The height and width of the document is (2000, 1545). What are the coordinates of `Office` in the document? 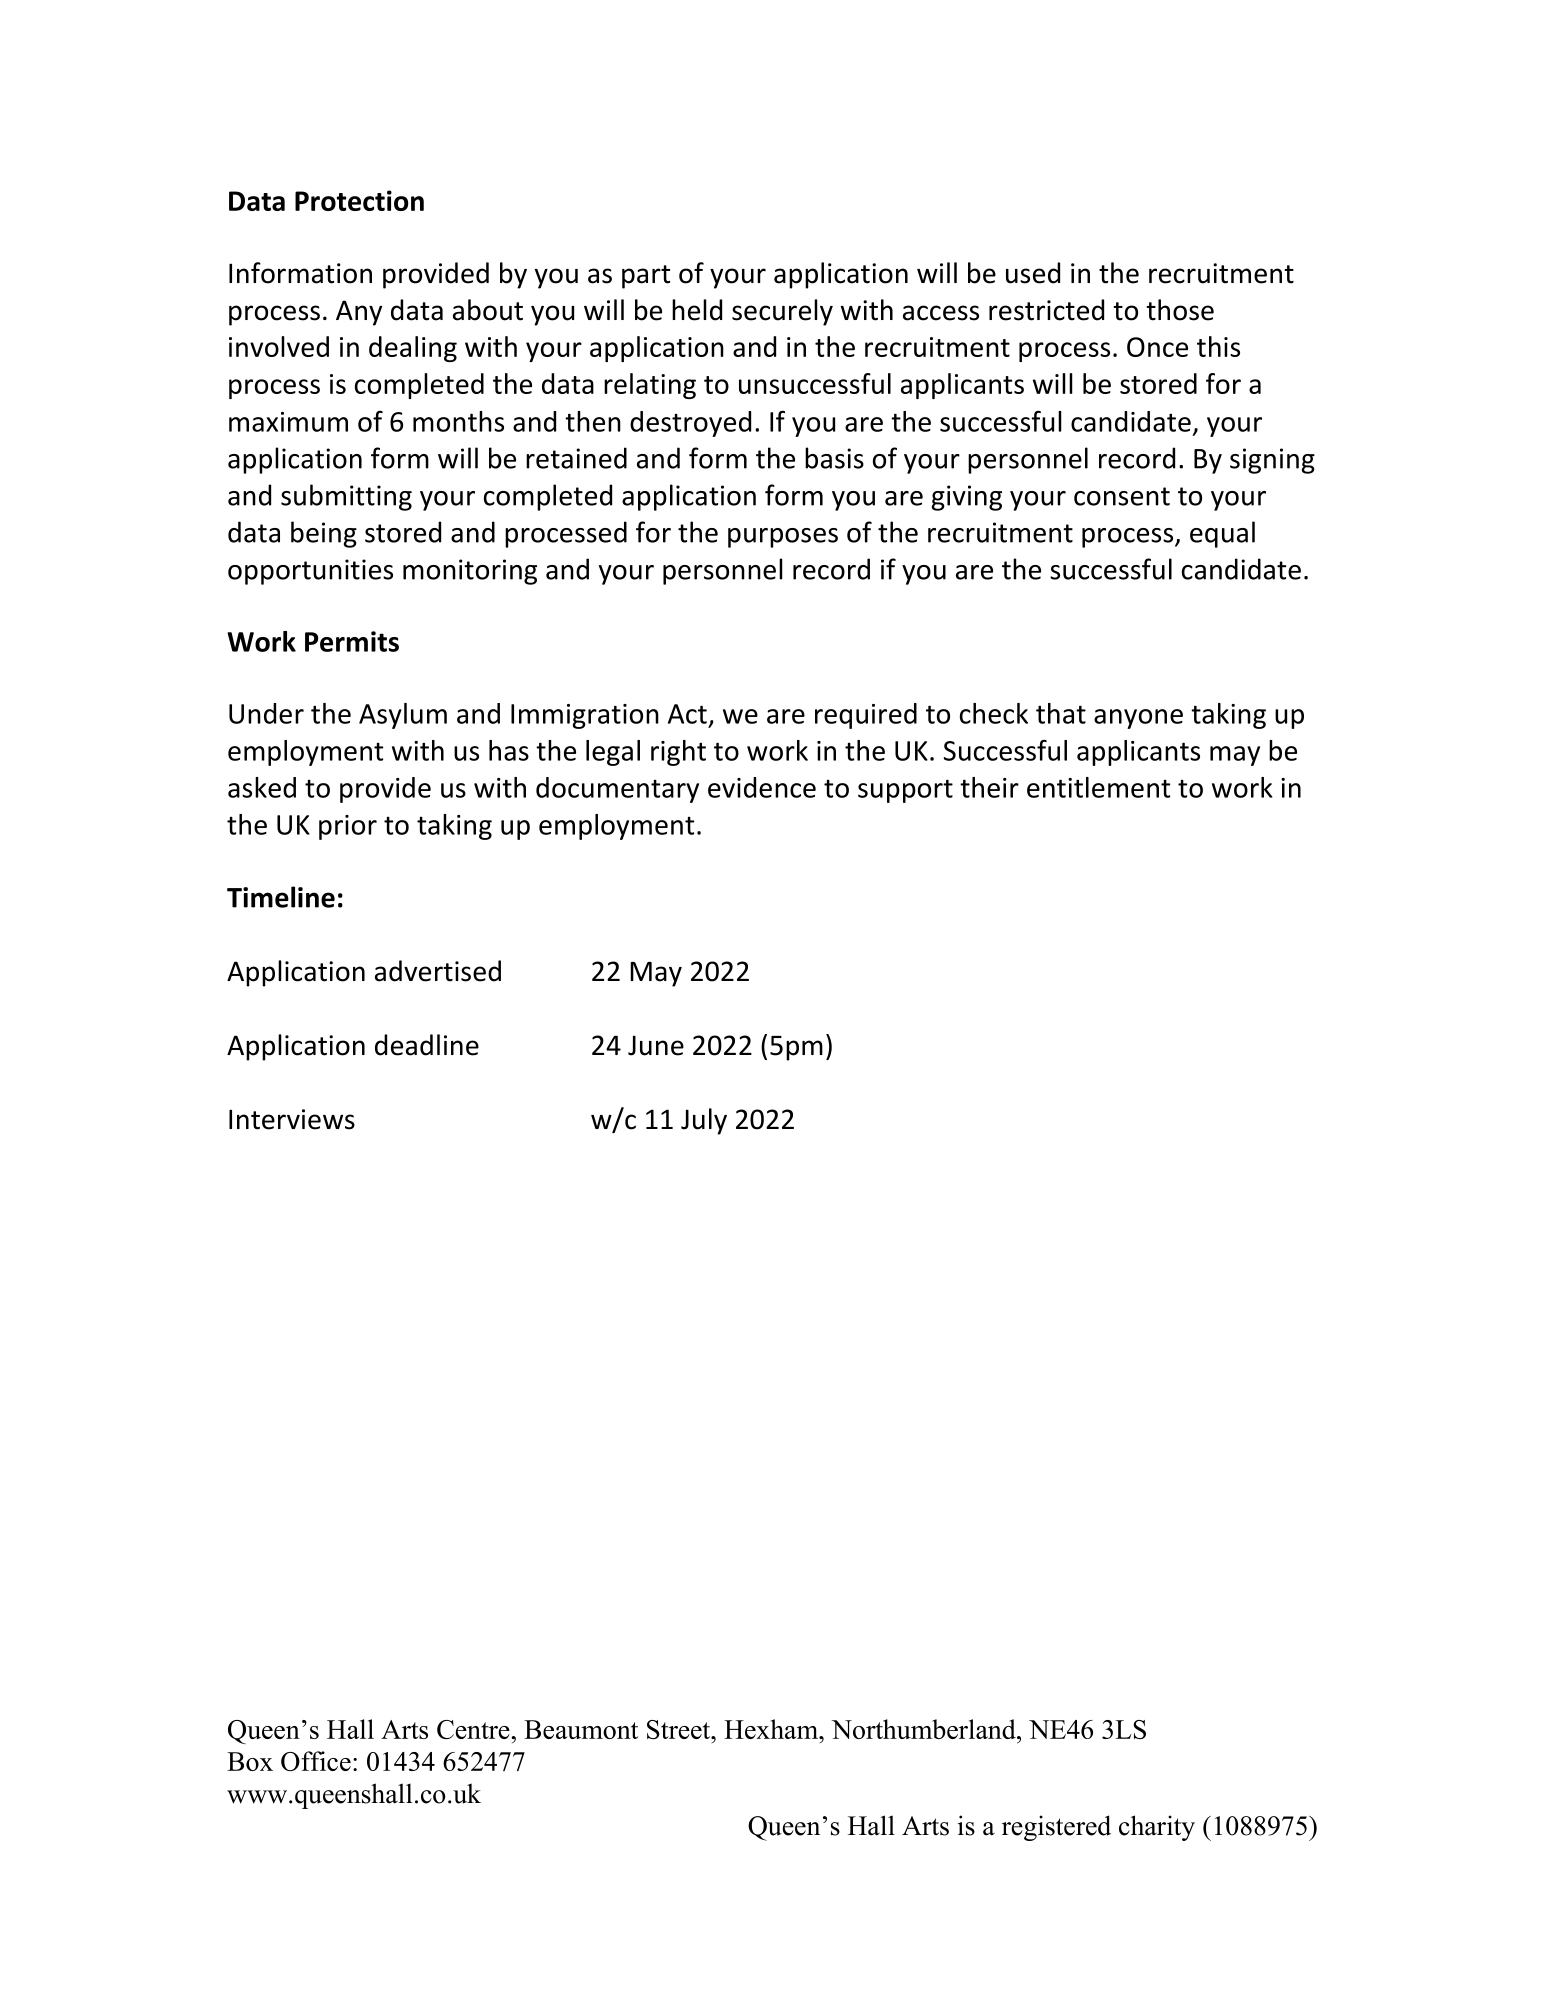 It's located at (316, 1761).
